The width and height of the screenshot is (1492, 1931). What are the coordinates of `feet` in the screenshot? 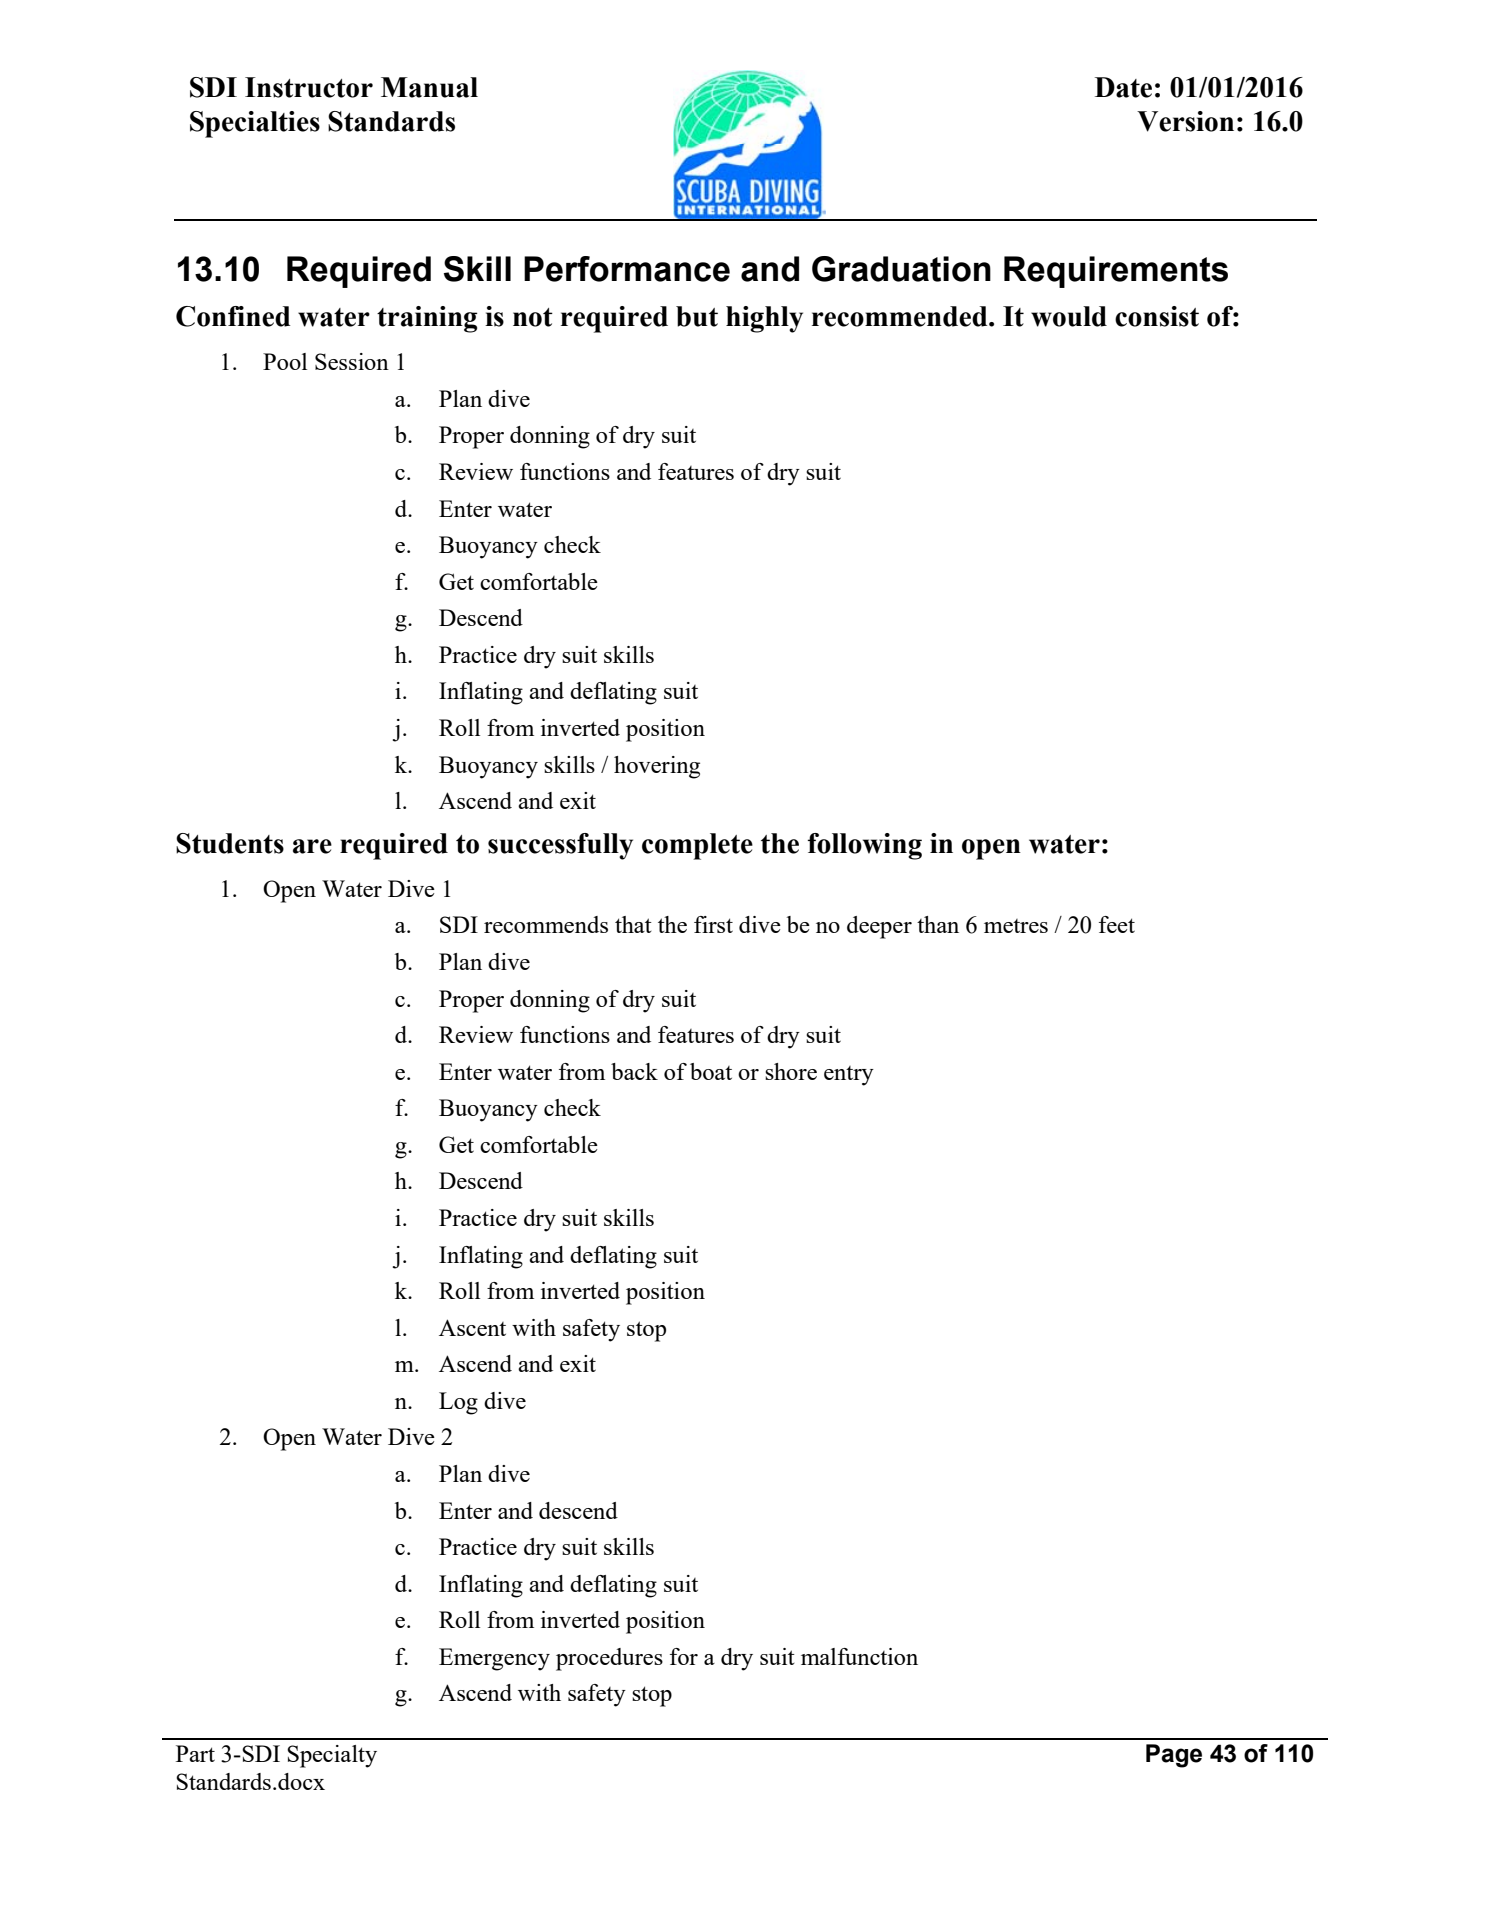 It's located at (1117, 924).
